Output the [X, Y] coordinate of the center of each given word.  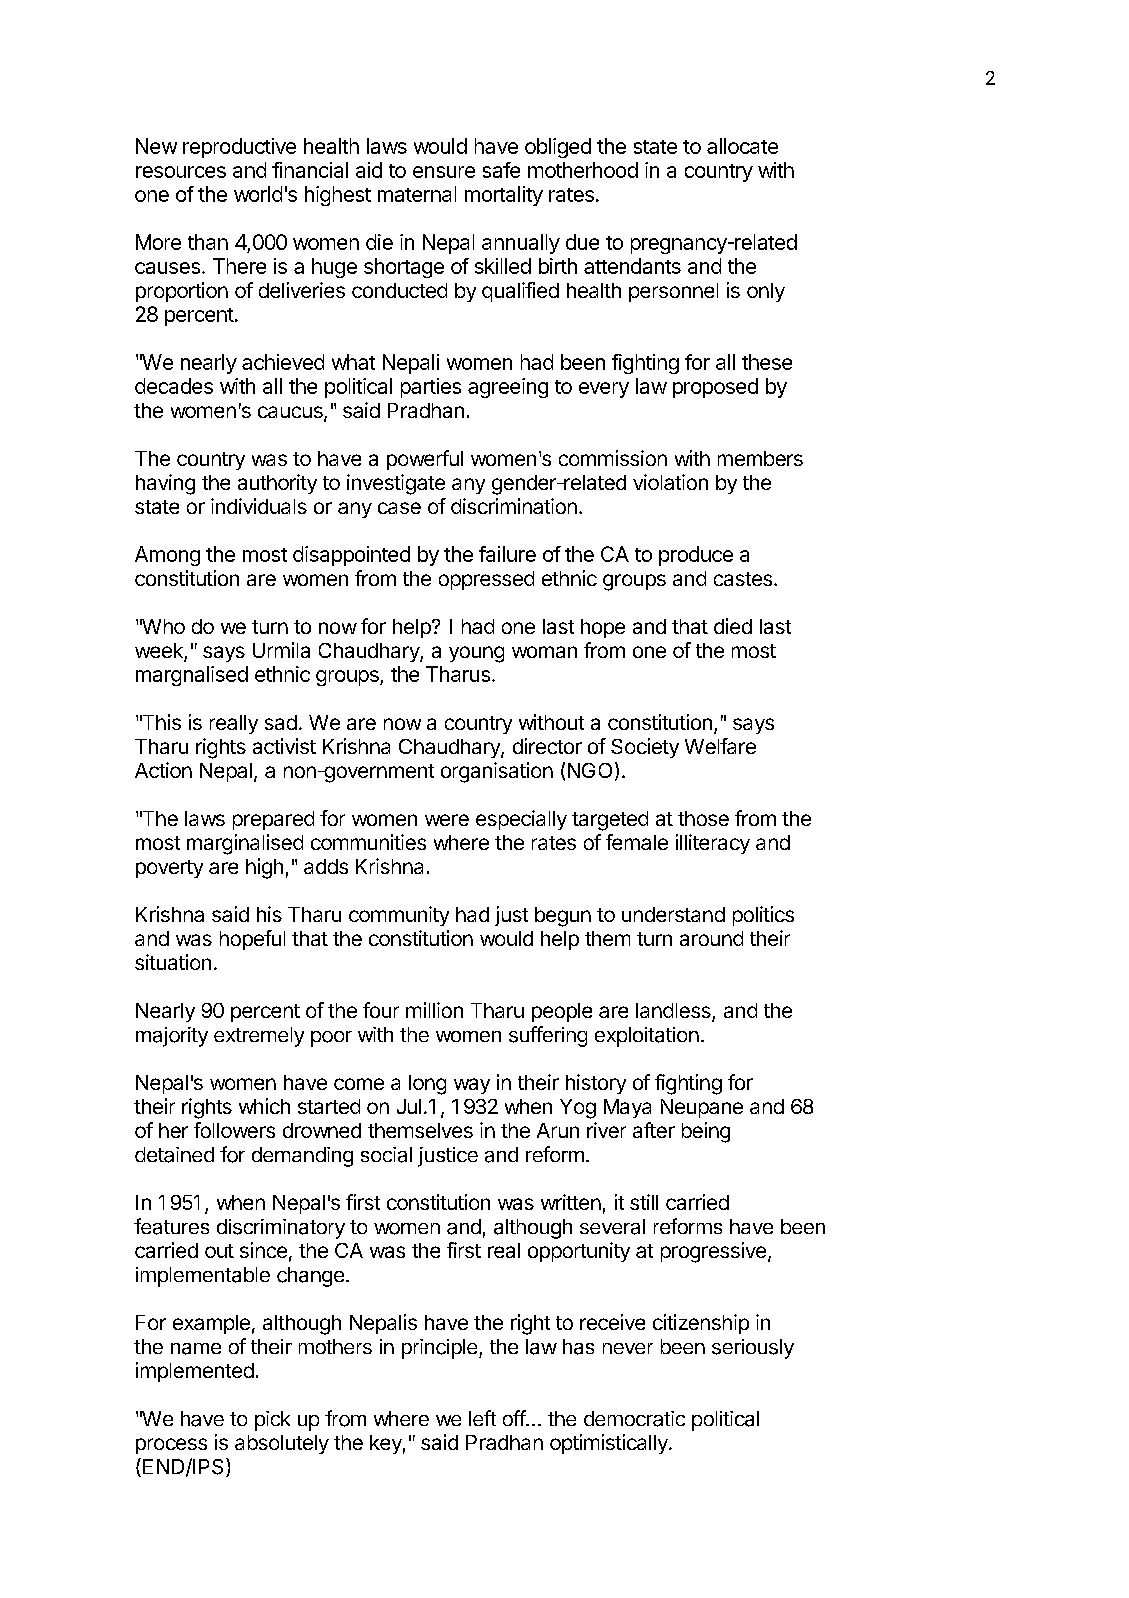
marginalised [245, 844]
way [472, 1086]
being [706, 1132]
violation [670, 482]
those [703, 818]
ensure [444, 172]
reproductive [239, 148]
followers [234, 1130]
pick [272, 1421]
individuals [259, 506]
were [447, 820]
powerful [425, 460]
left [482, 1418]
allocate [742, 146]
